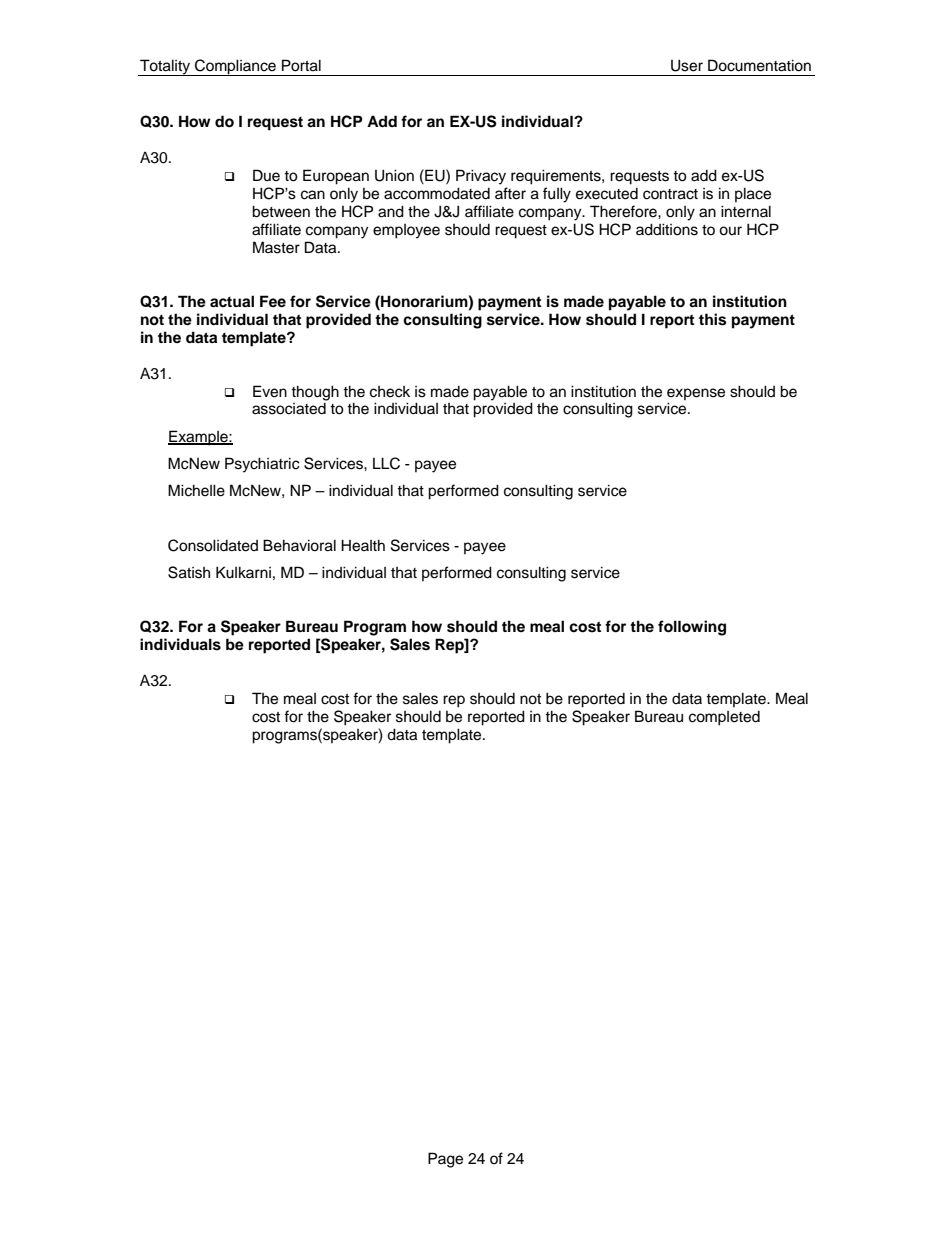 The height and width of the screenshot is (1233, 952). What do you see at coordinates (481, 177) in the screenshot?
I see `Privacy` at bounding box center [481, 177].
